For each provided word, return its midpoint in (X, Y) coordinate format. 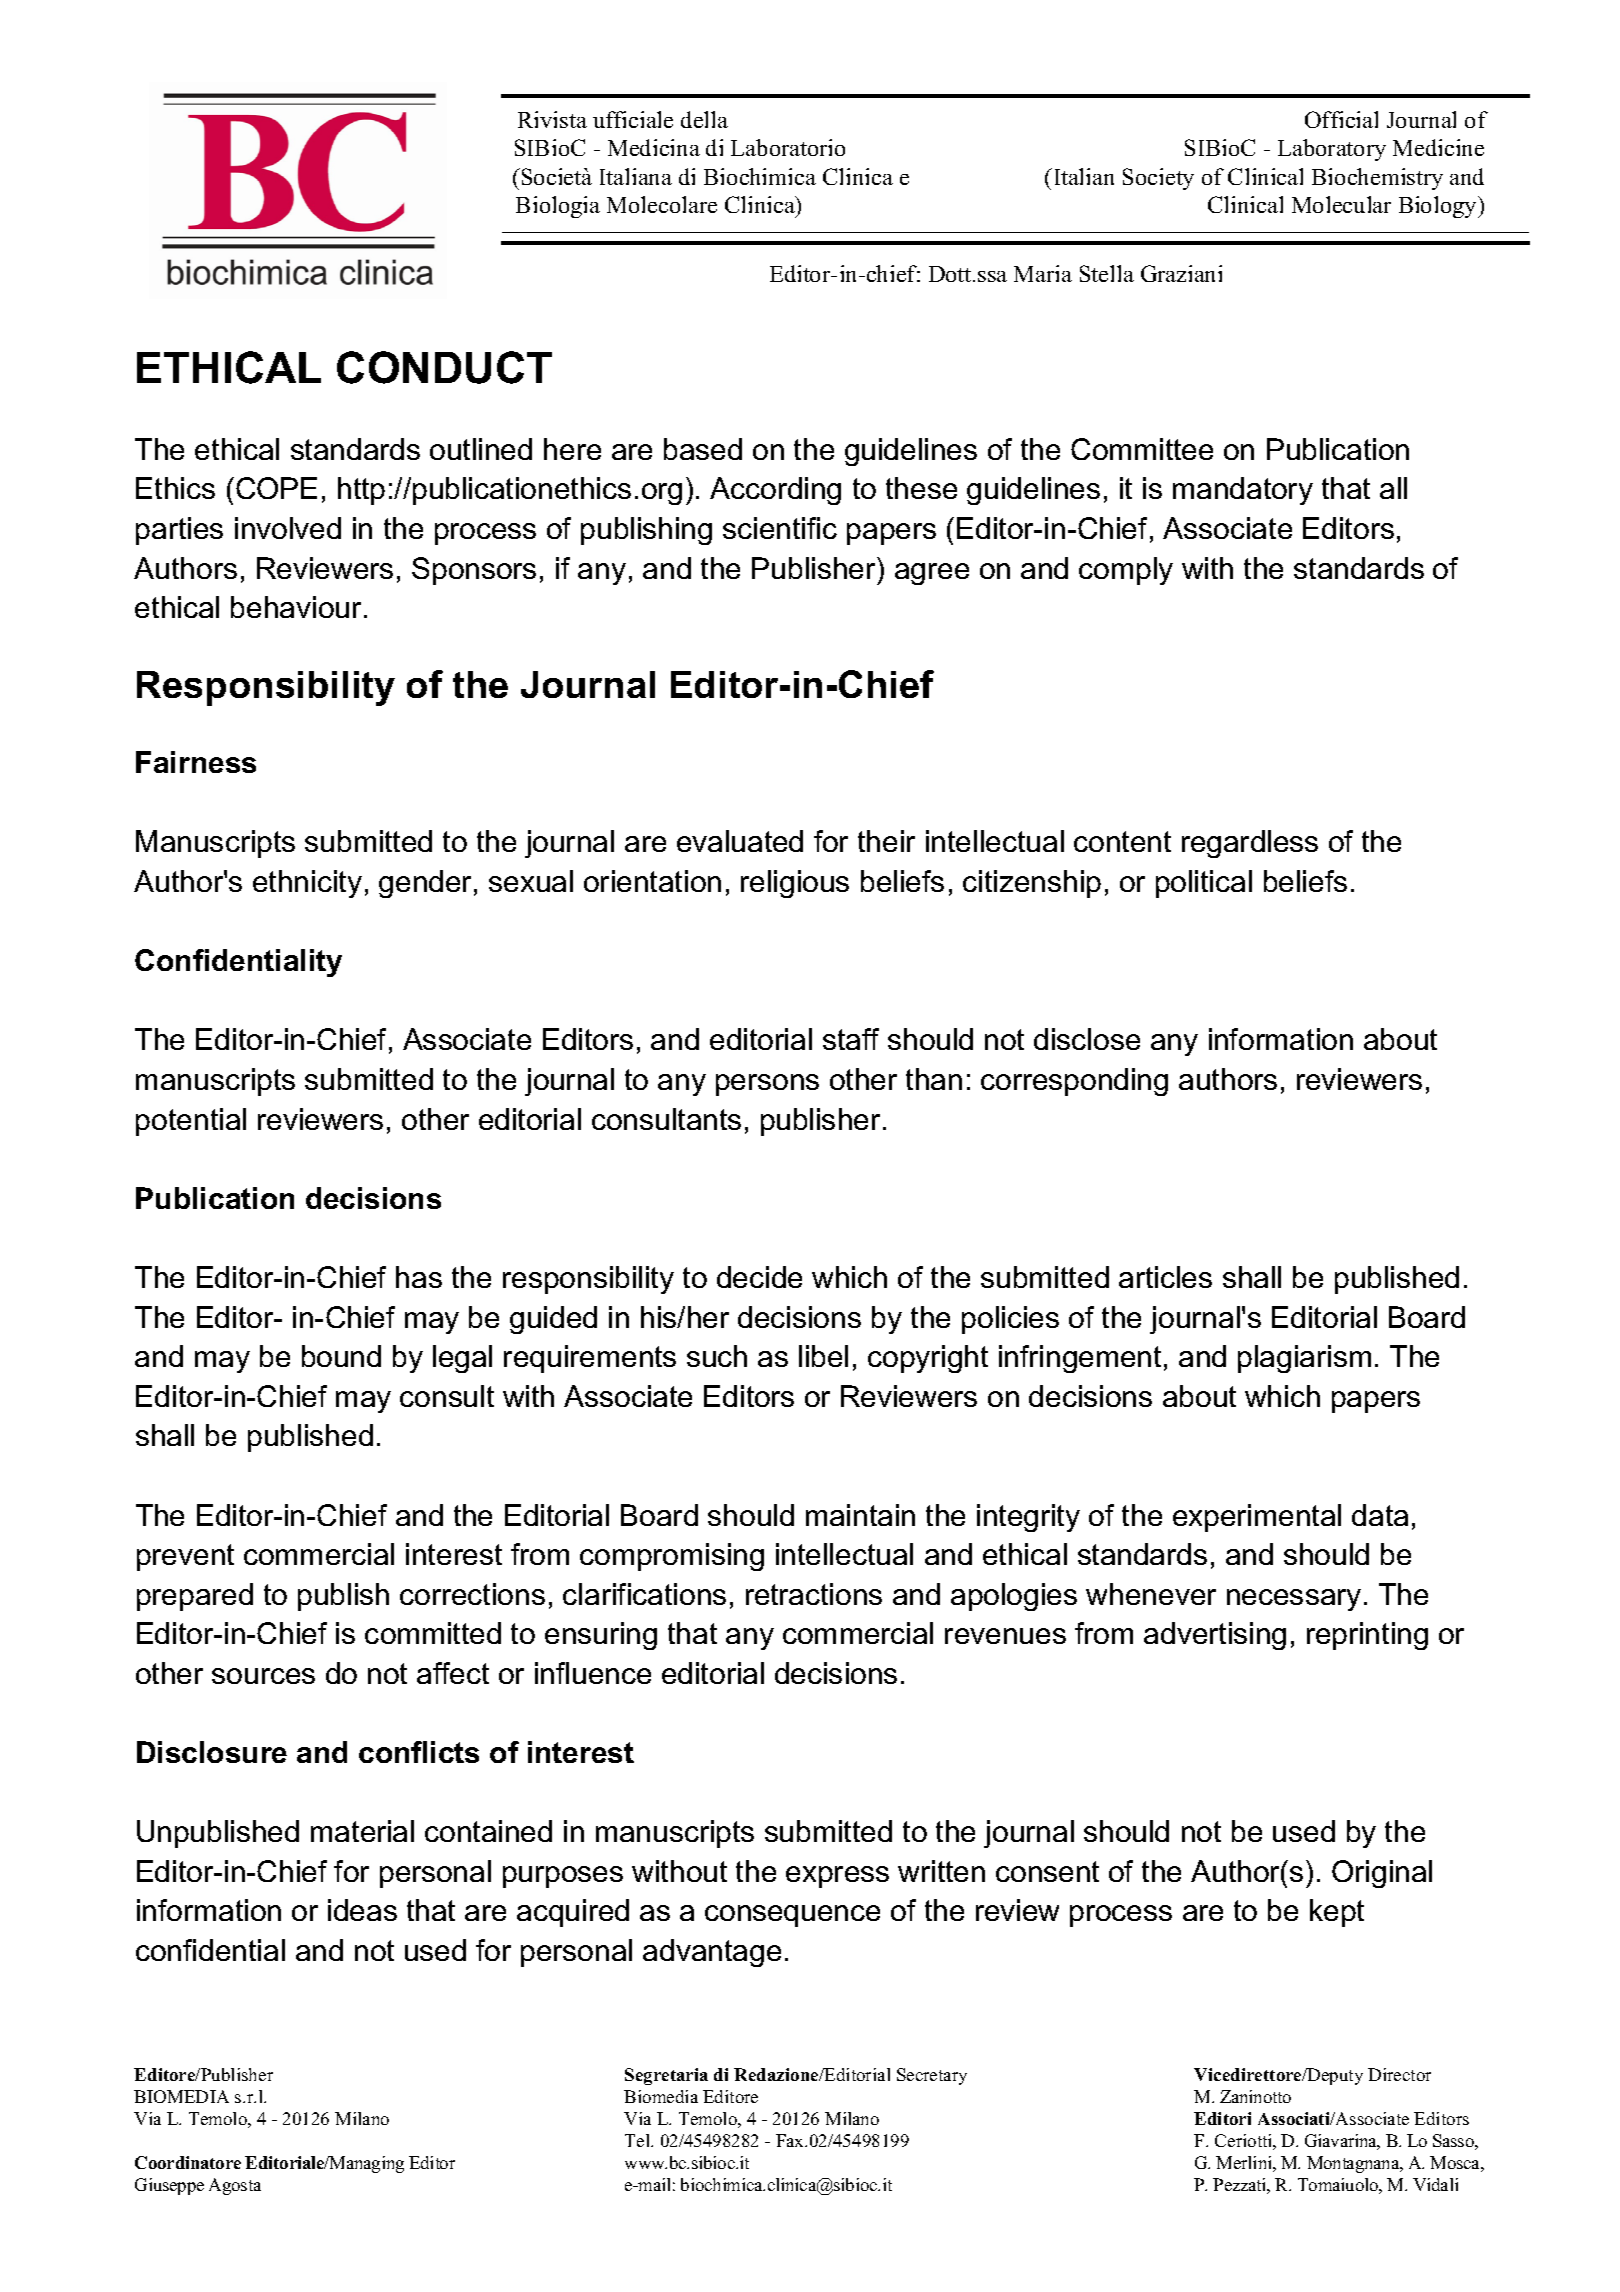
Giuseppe (169, 2186)
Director (1399, 2074)
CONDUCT (444, 367)
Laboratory (1332, 150)
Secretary (932, 2076)
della (704, 119)
